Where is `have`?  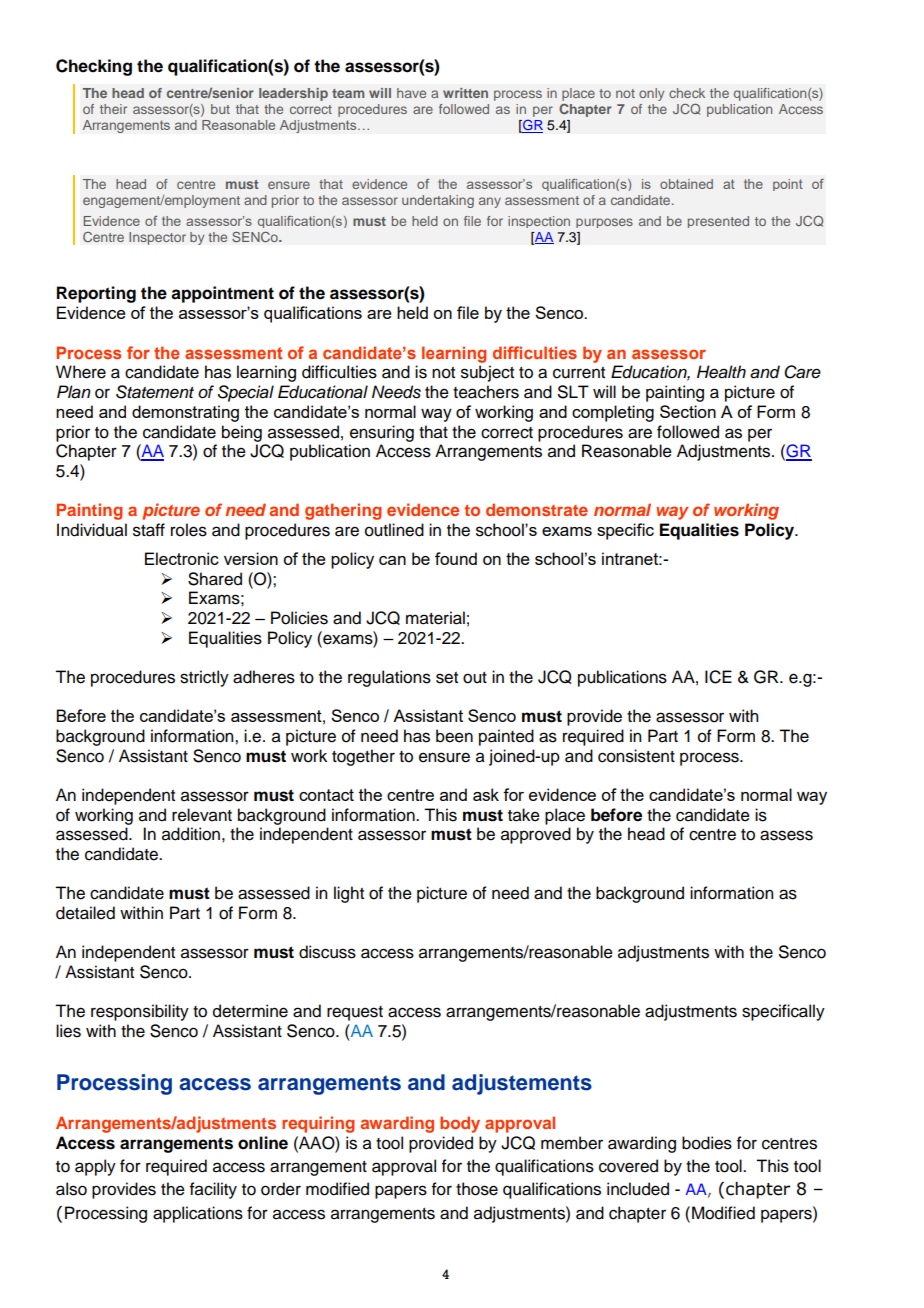 have is located at coordinates (411, 93).
